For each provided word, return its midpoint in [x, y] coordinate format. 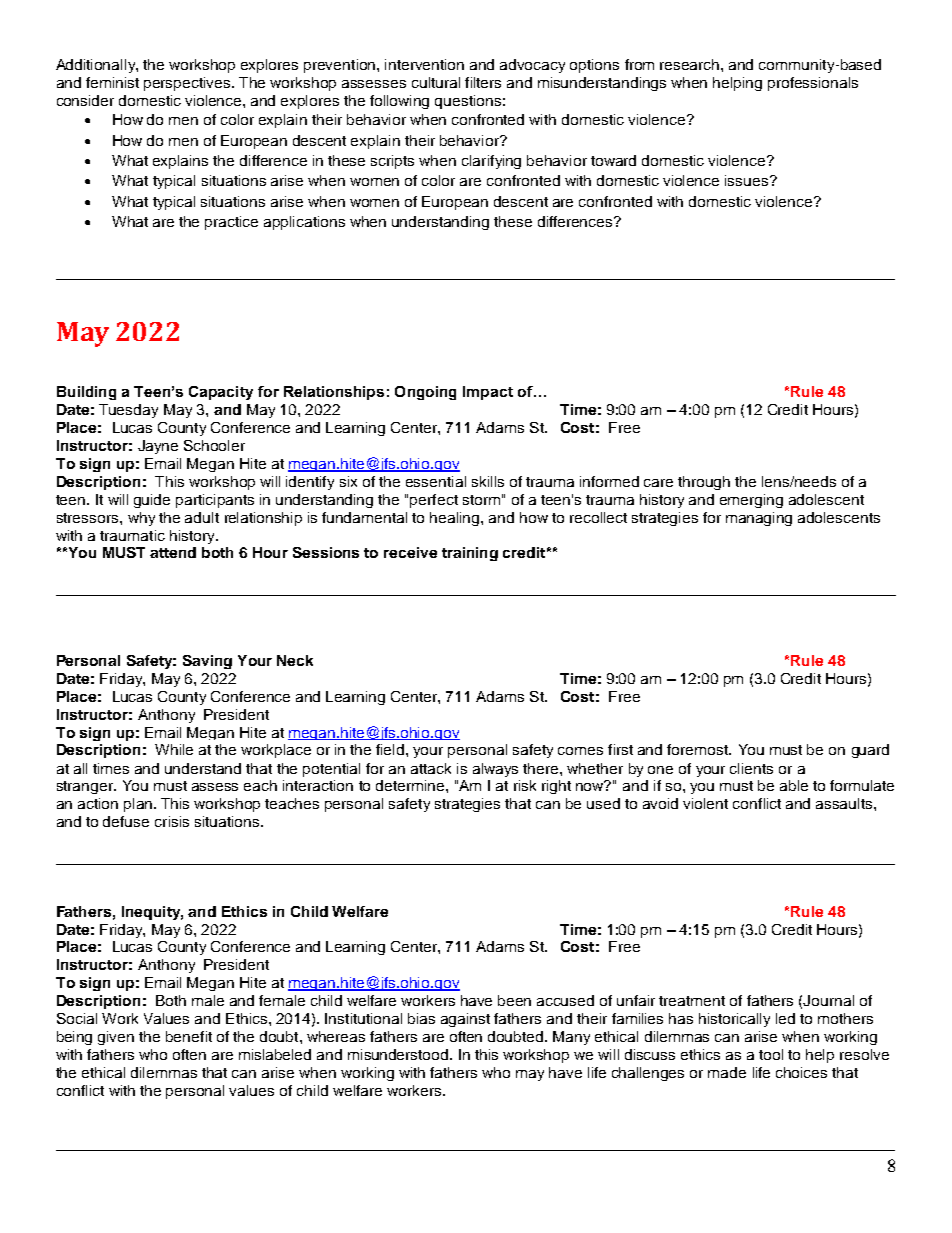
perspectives [188, 84]
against [465, 1020]
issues [748, 180]
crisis [172, 821]
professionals [813, 84]
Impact [488, 393]
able [794, 785]
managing [759, 519]
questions [468, 102]
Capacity [221, 393]
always [495, 770]
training [470, 554]
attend [173, 552]
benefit [189, 1036]
